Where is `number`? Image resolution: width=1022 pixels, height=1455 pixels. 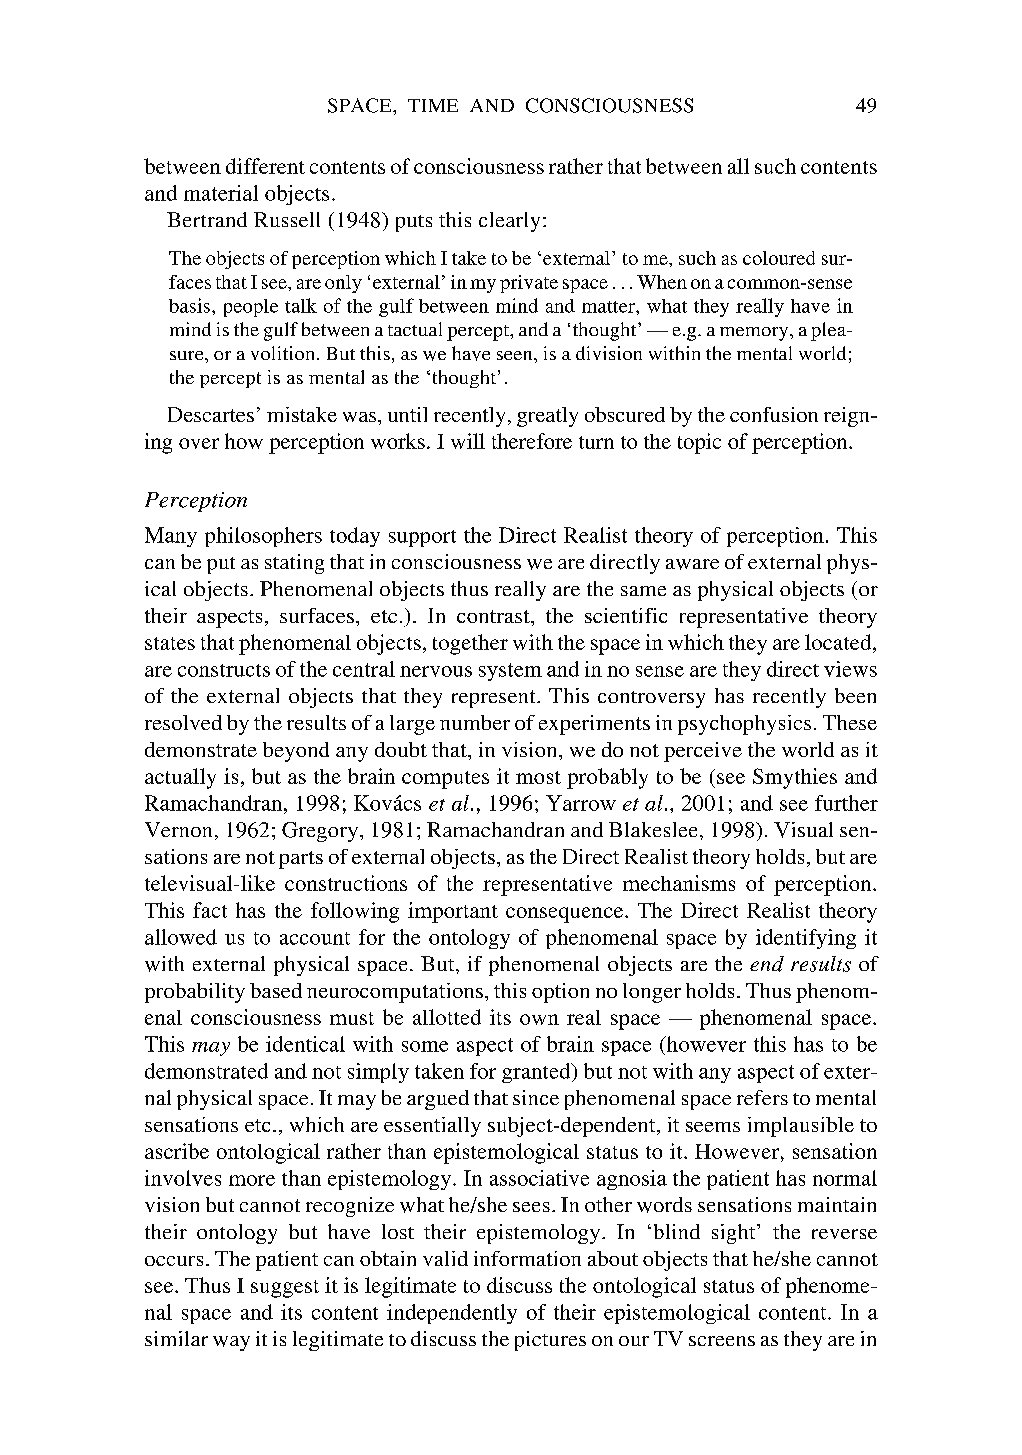 number is located at coordinates (475, 722).
